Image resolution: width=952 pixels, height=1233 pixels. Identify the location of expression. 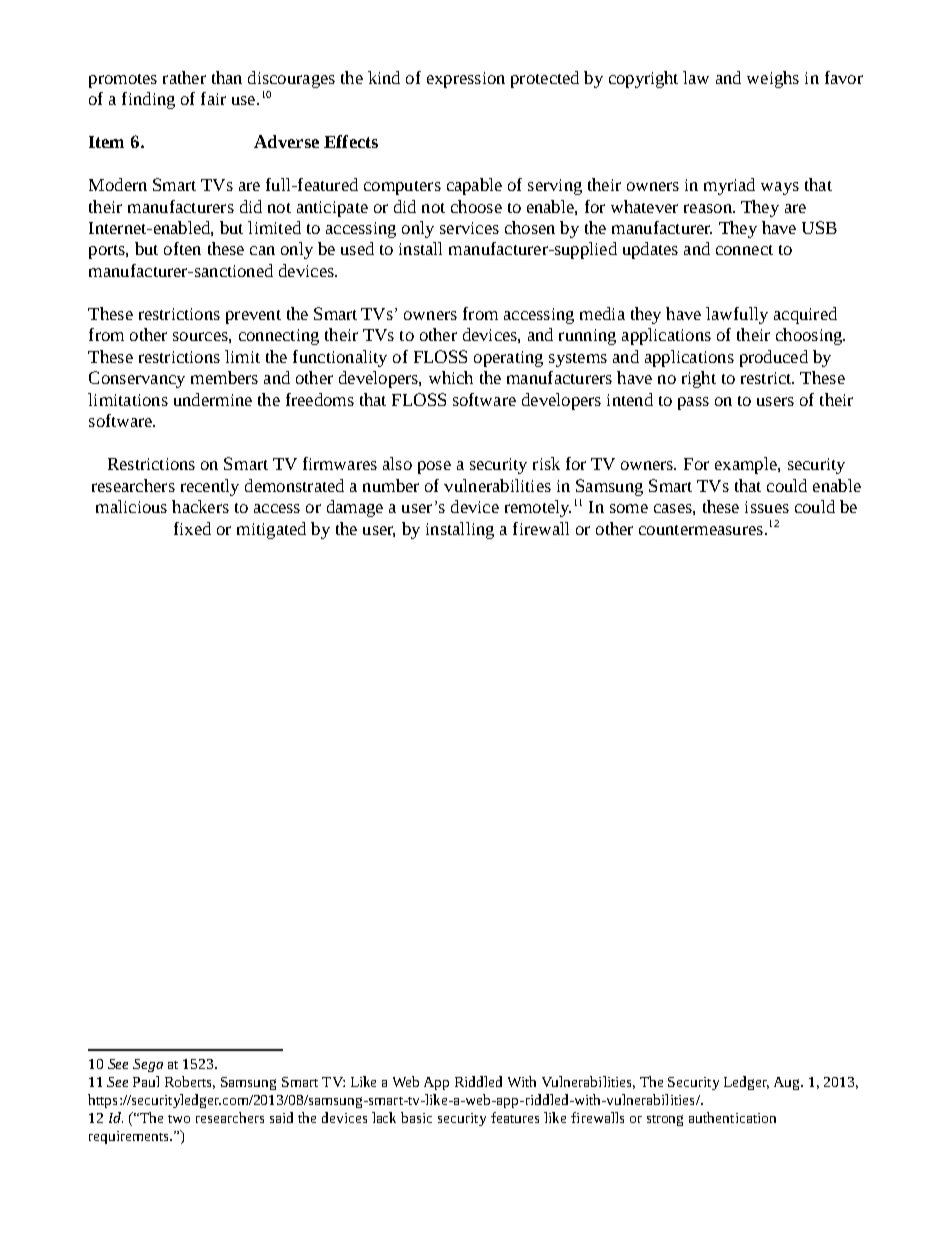
(466, 80).
